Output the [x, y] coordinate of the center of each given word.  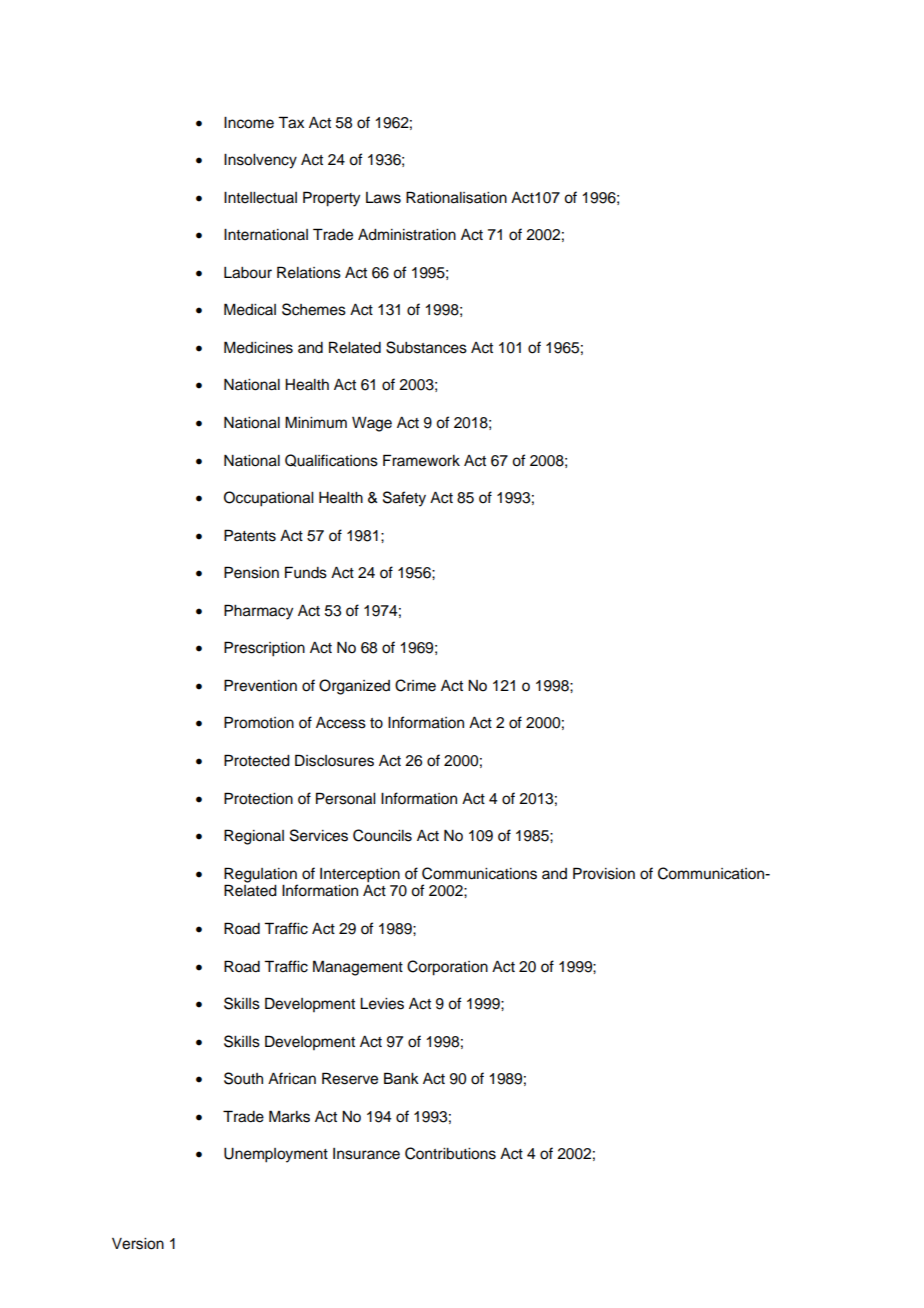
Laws [383, 198]
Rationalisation [456, 197]
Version [138, 1244]
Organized [354, 687]
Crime [415, 685]
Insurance [366, 1154]
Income [249, 123]
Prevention [260, 685]
